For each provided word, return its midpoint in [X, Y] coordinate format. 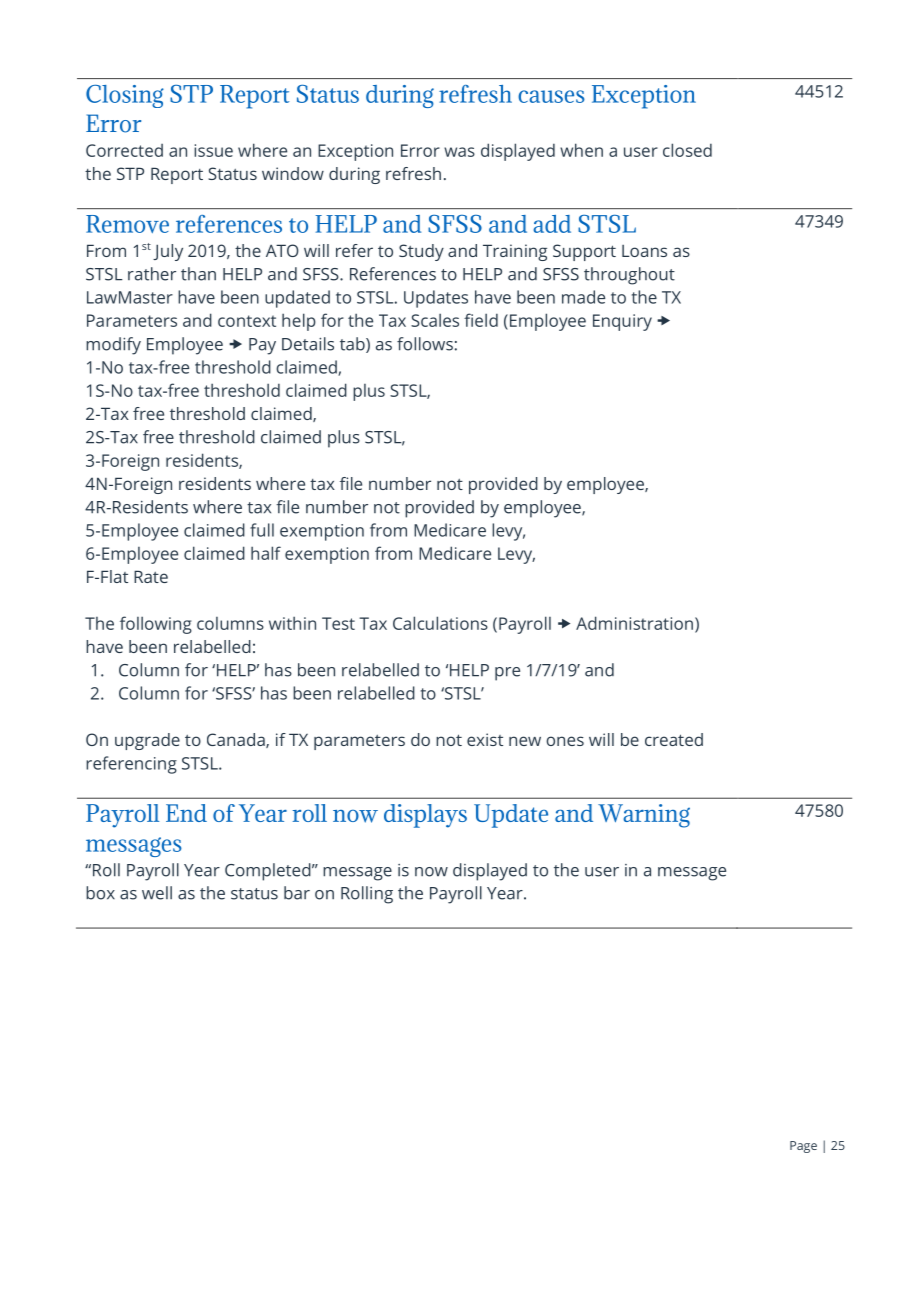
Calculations [440, 623]
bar [297, 893]
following [156, 625]
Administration [634, 623]
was [459, 152]
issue [213, 150]
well [157, 893]
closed [687, 150]
